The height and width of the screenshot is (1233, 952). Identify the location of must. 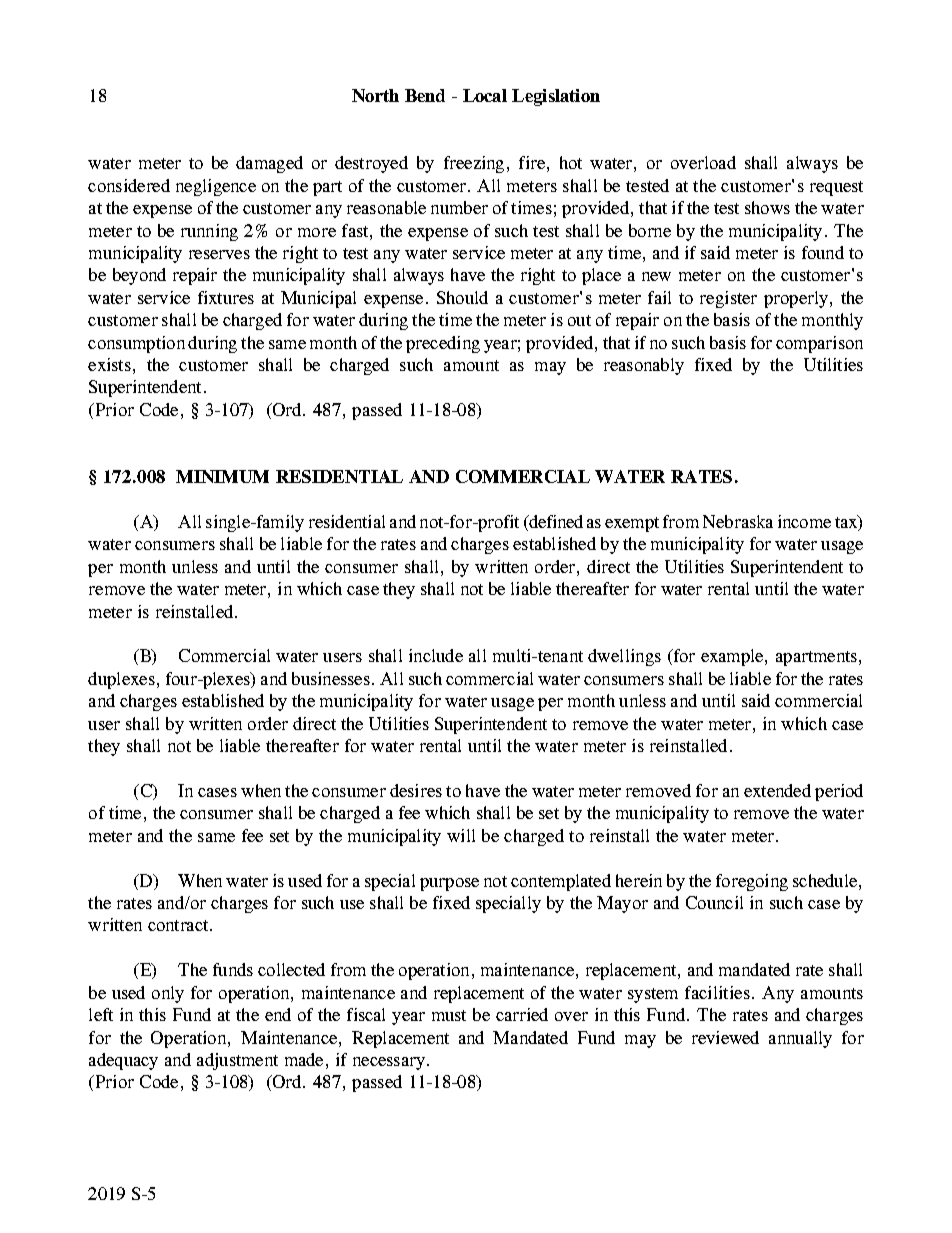
(449, 1015).
